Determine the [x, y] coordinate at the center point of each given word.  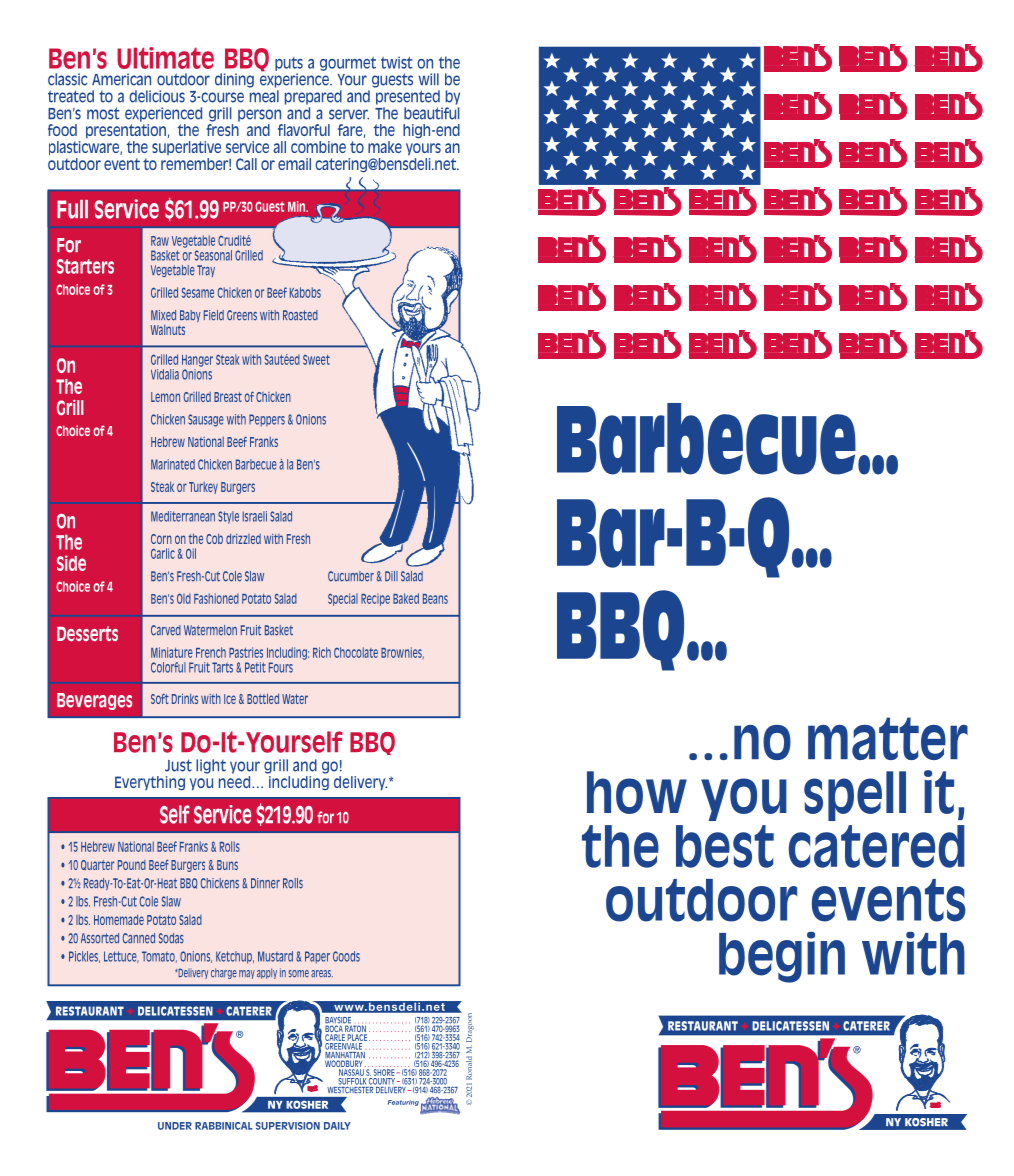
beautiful [432, 113]
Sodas [171, 938]
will [428, 79]
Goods [346, 956]
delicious [157, 96]
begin [782, 957]
